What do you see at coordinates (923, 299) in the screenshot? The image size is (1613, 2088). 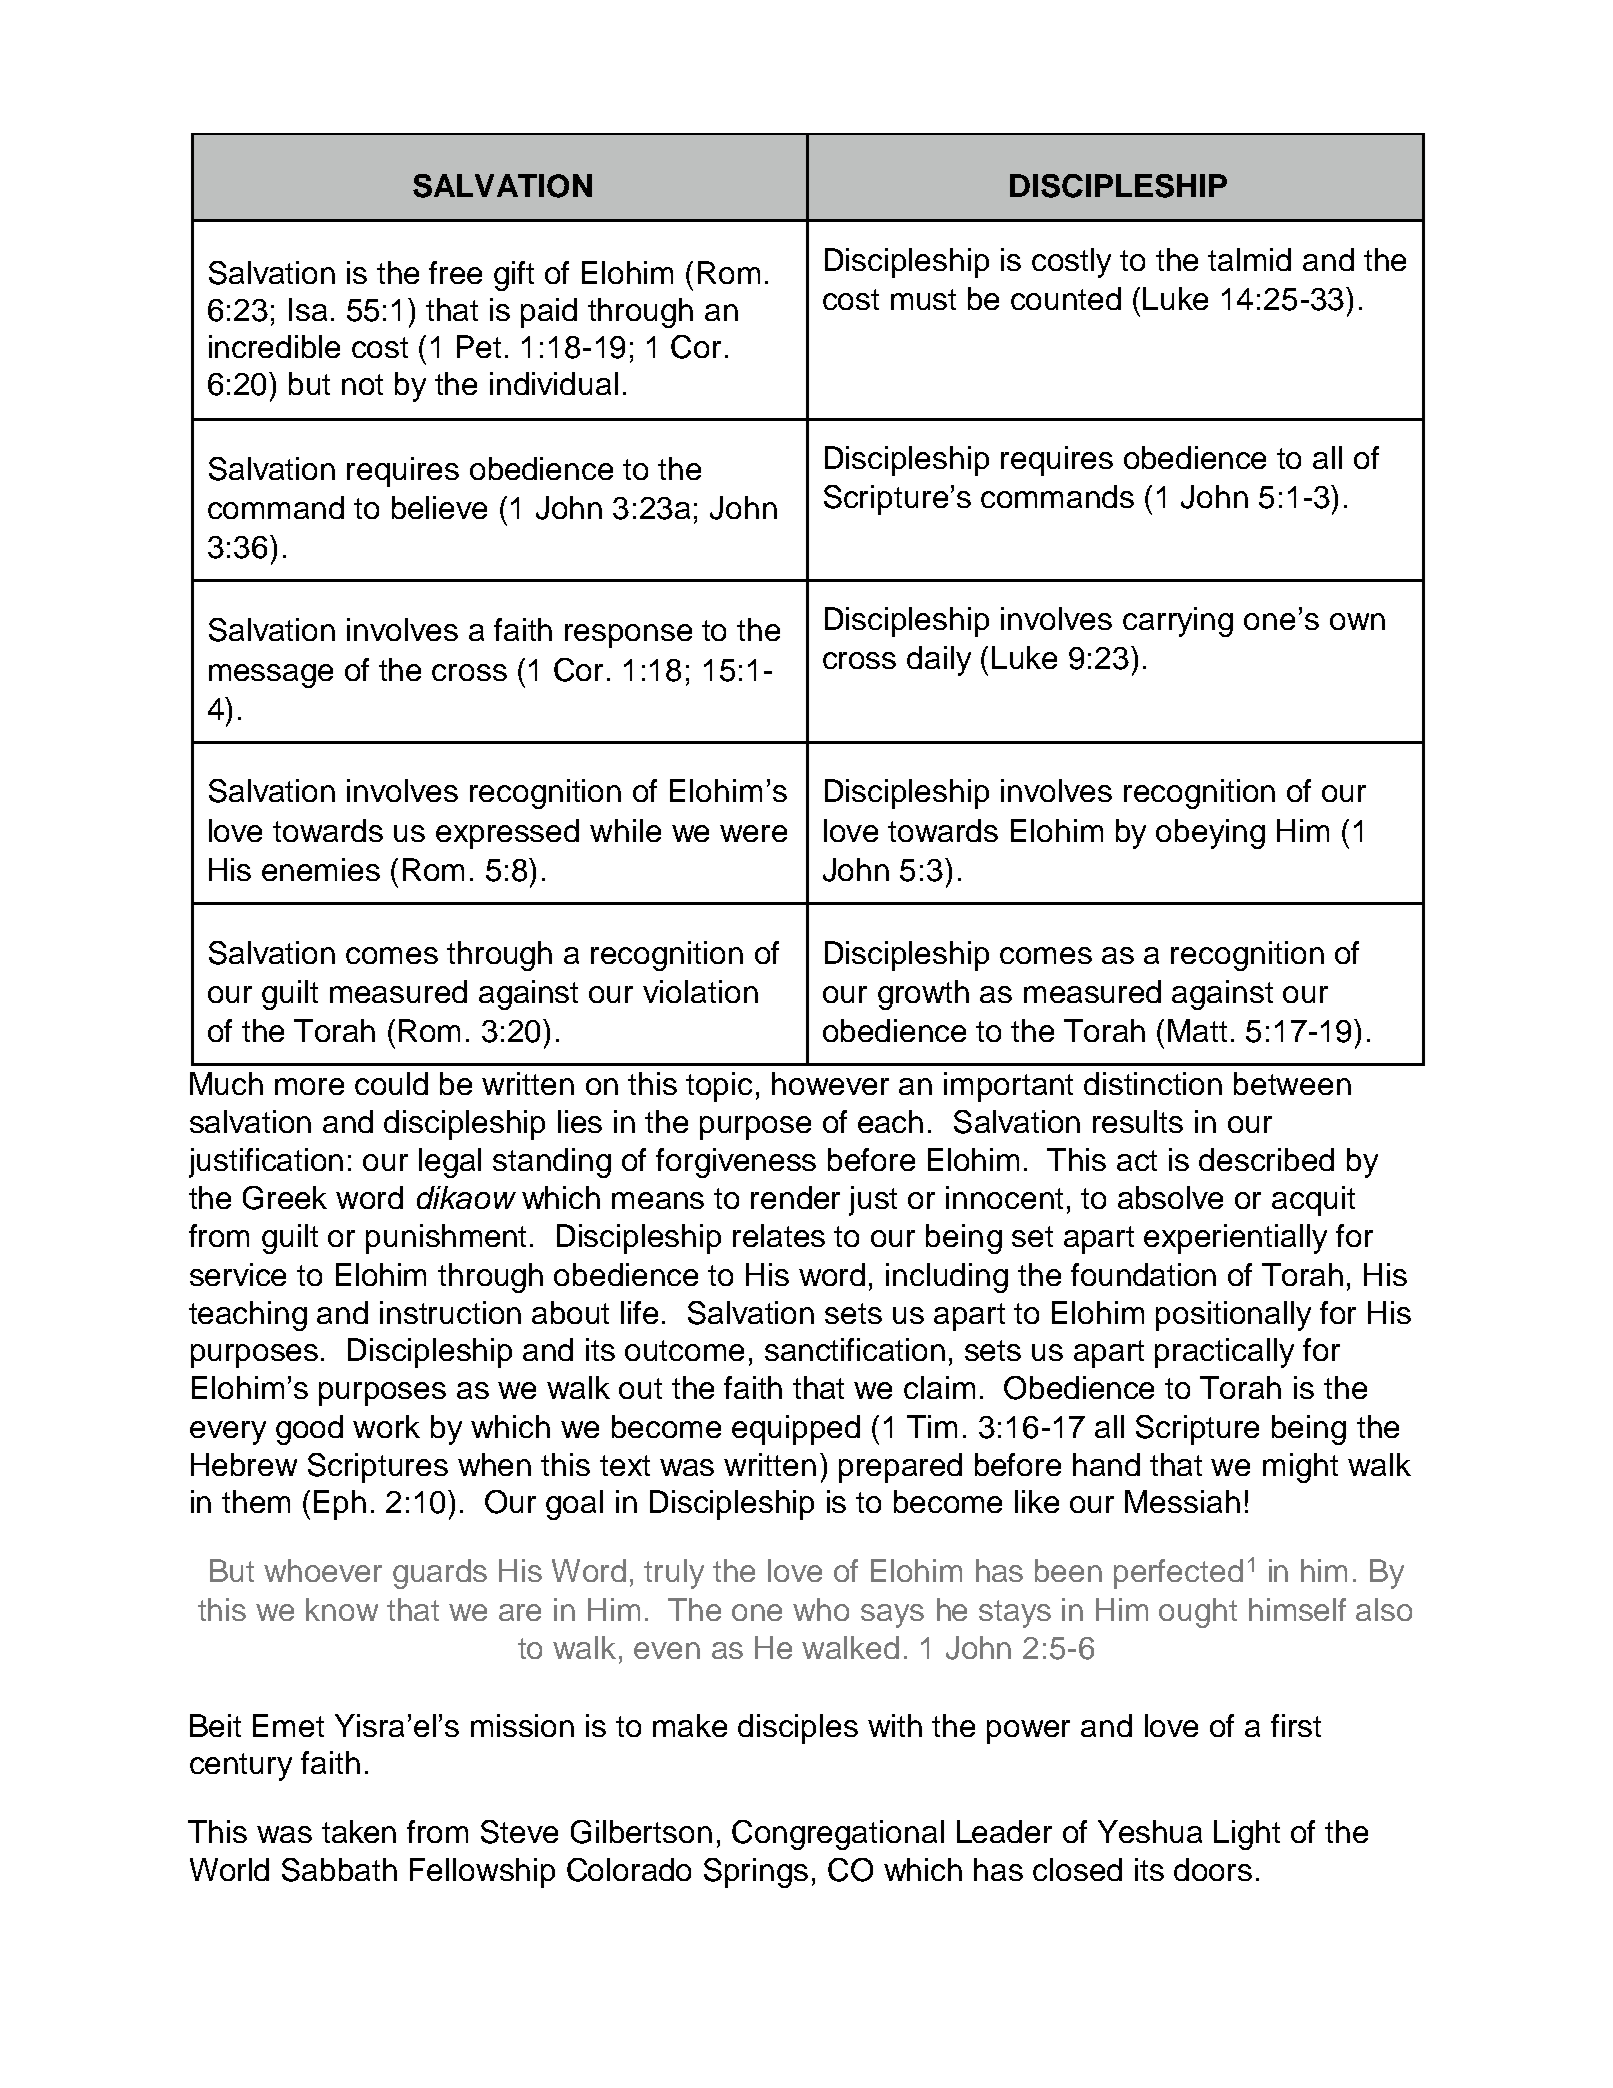 I see `must` at bounding box center [923, 299].
